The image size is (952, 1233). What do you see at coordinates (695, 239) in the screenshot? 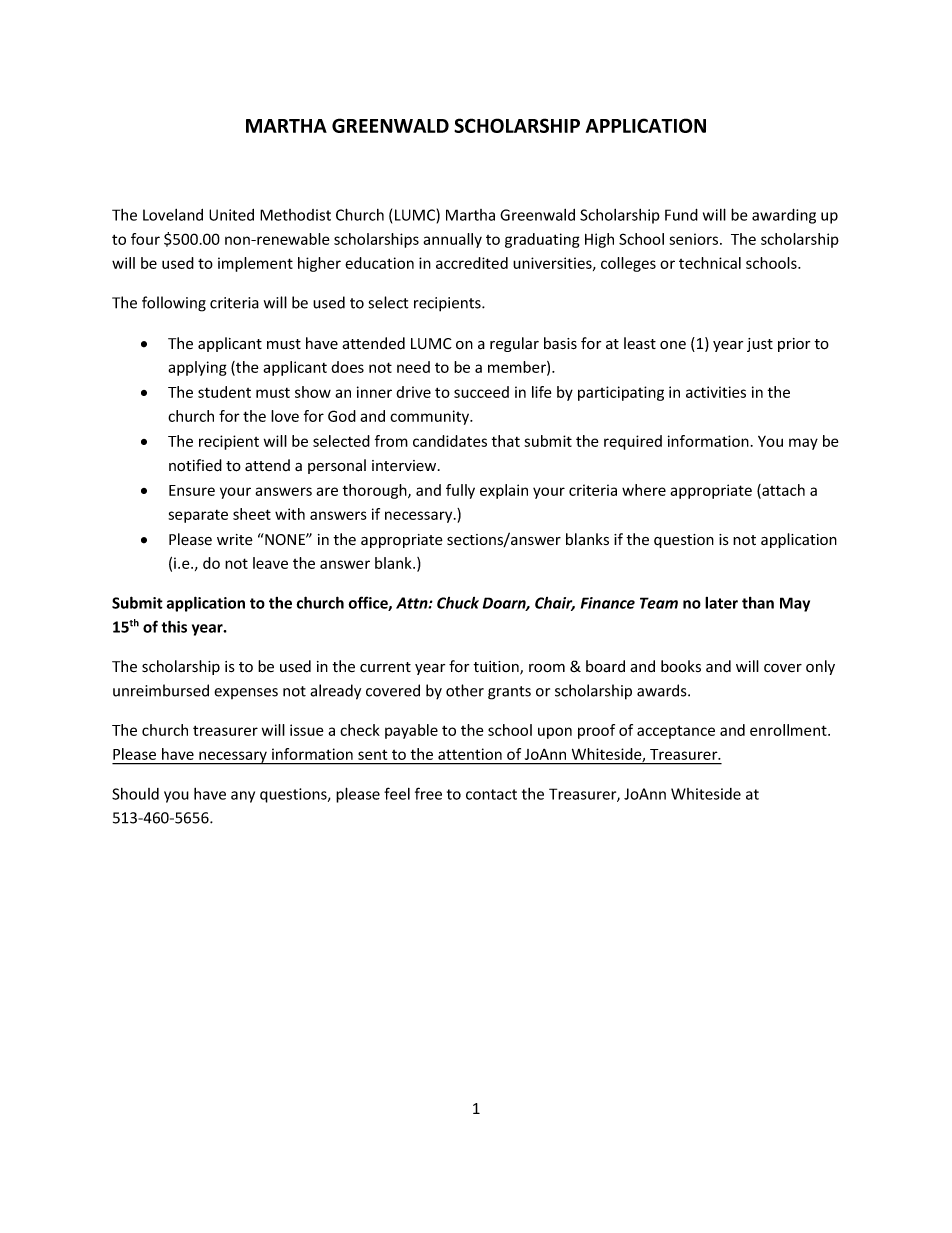
I see `seniors` at bounding box center [695, 239].
